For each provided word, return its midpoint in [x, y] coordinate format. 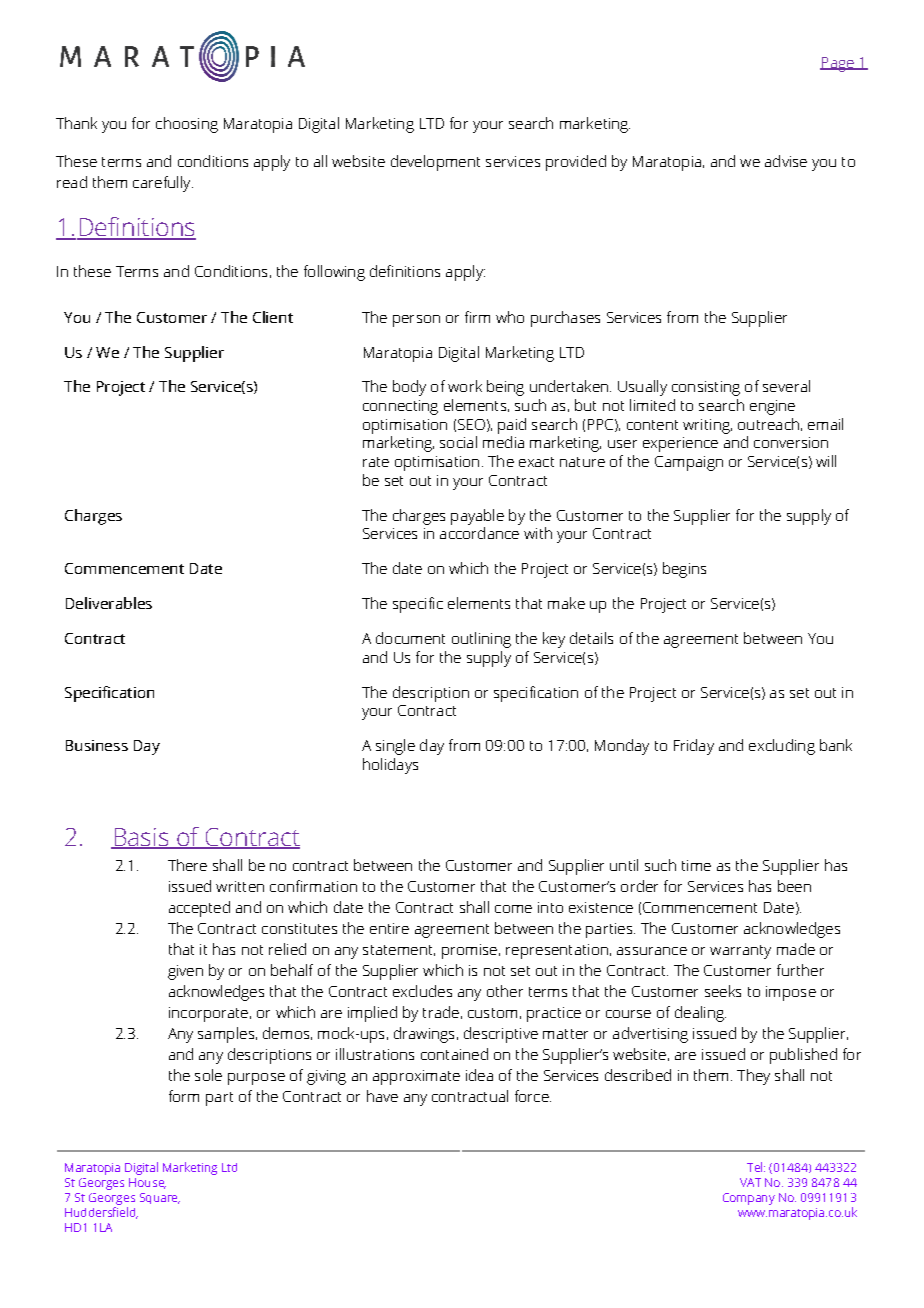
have [382, 1096]
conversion [791, 442]
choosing [187, 125]
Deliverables [109, 603]
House [147, 1183]
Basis [141, 838]
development [435, 163]
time [696, 865]
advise [786, 161]
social [458, 442]
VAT [750, 1182]
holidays [390, 766]
